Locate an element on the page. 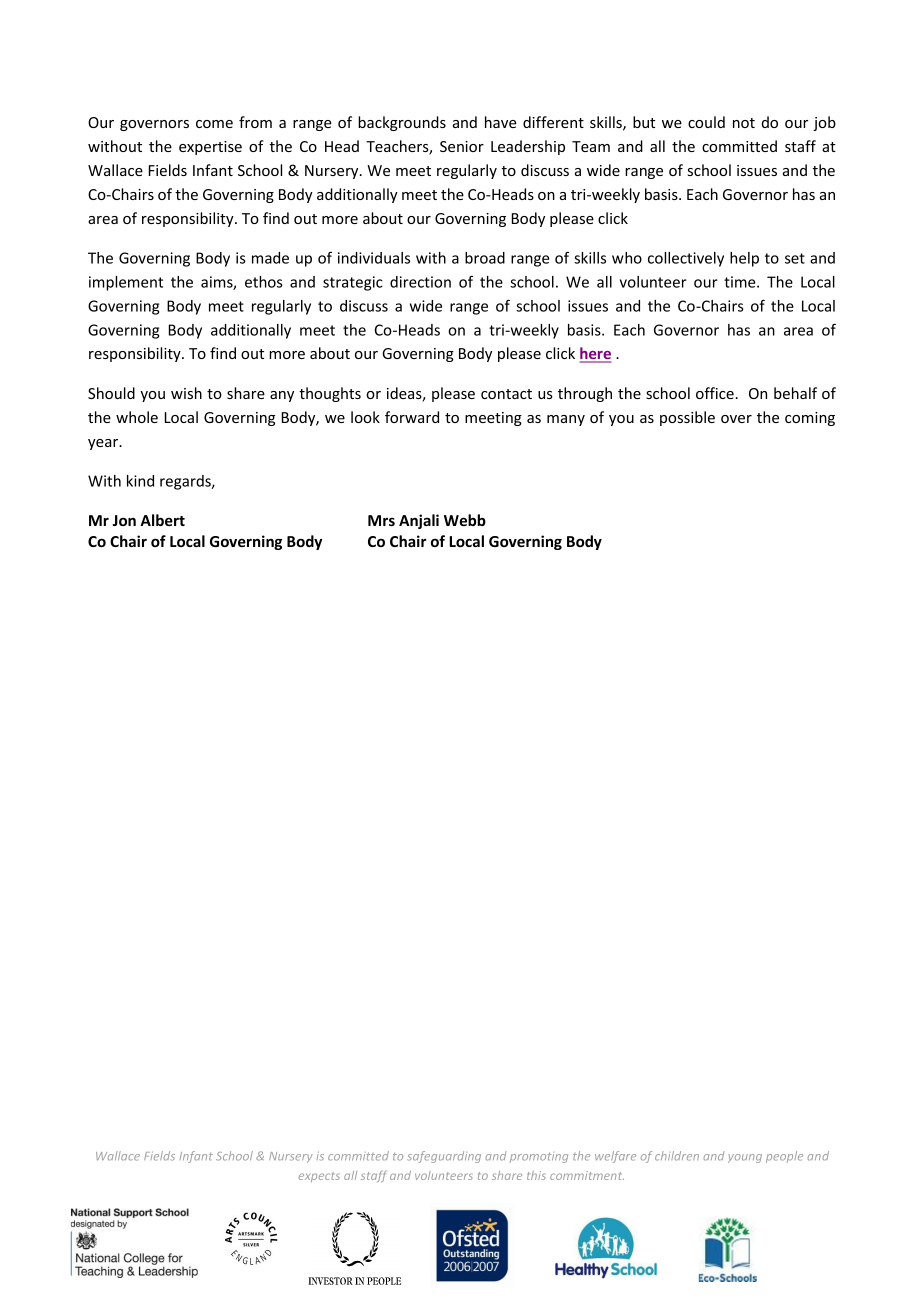 The height and width of the document is (1308, 924). kind is located at coordinates (140, 481).
